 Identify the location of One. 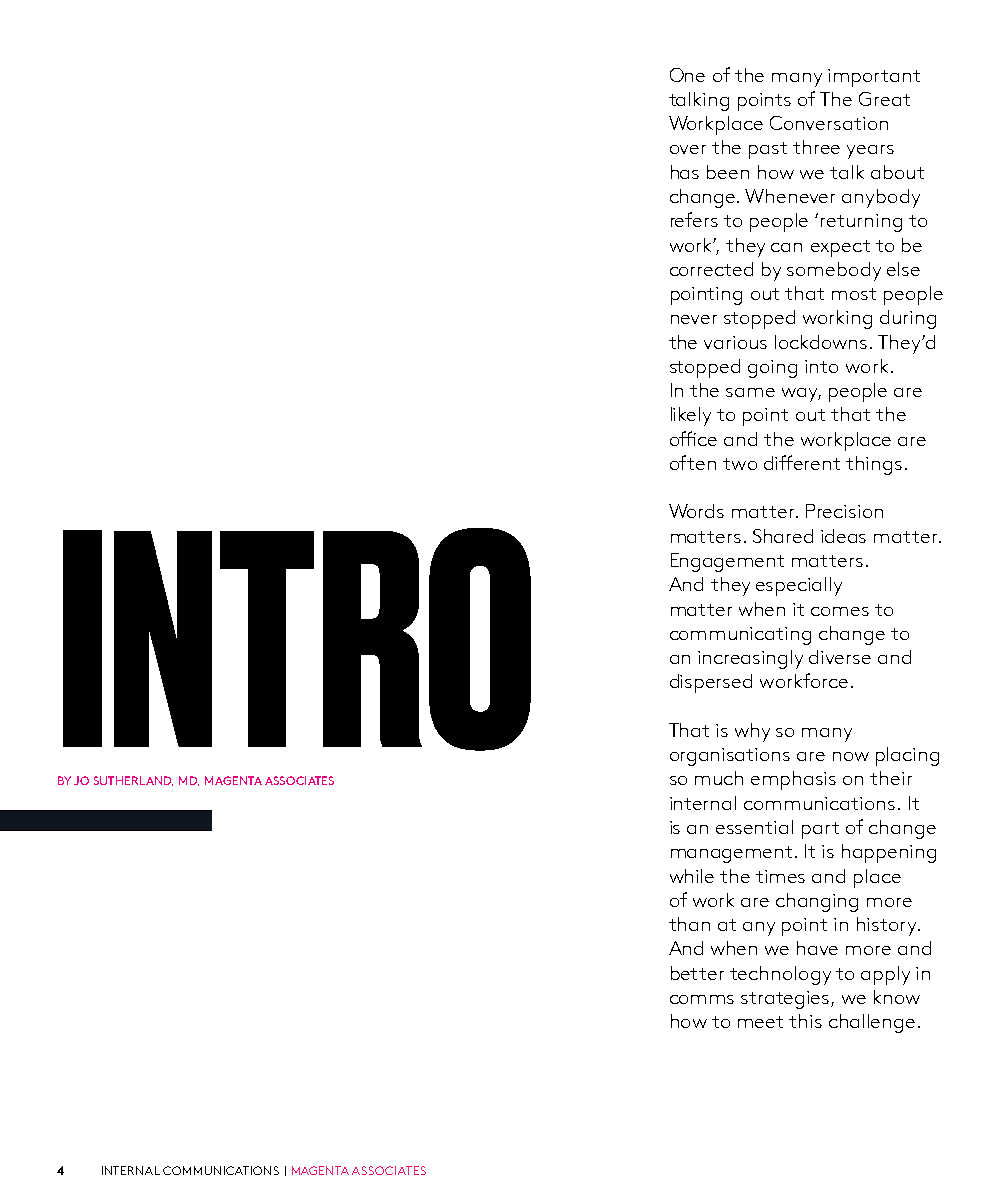
(687, 75).
